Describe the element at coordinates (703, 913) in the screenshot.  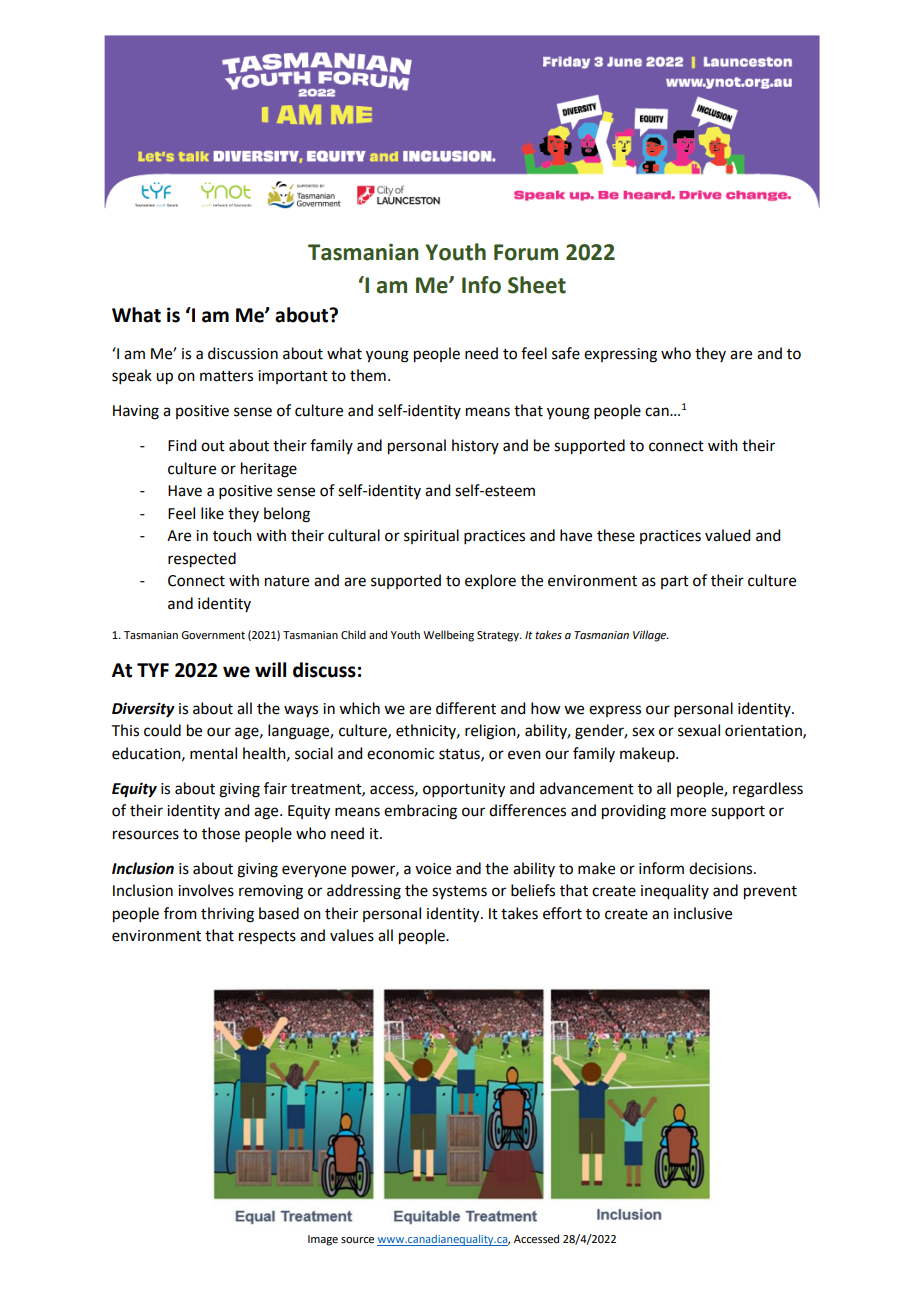
I see `inclusive` at that location.
